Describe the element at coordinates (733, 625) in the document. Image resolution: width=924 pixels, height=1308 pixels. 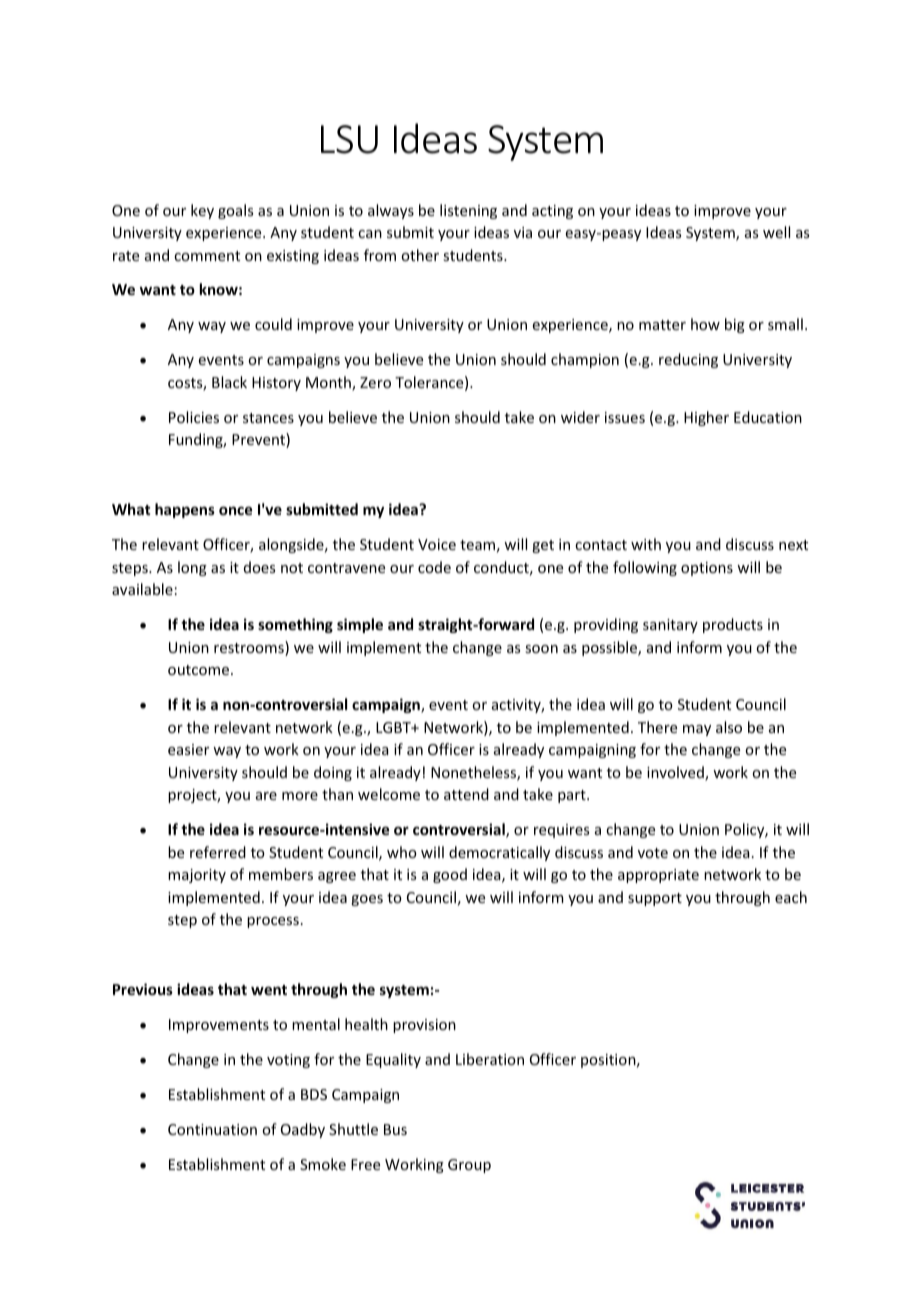
I see `products` at that location.
